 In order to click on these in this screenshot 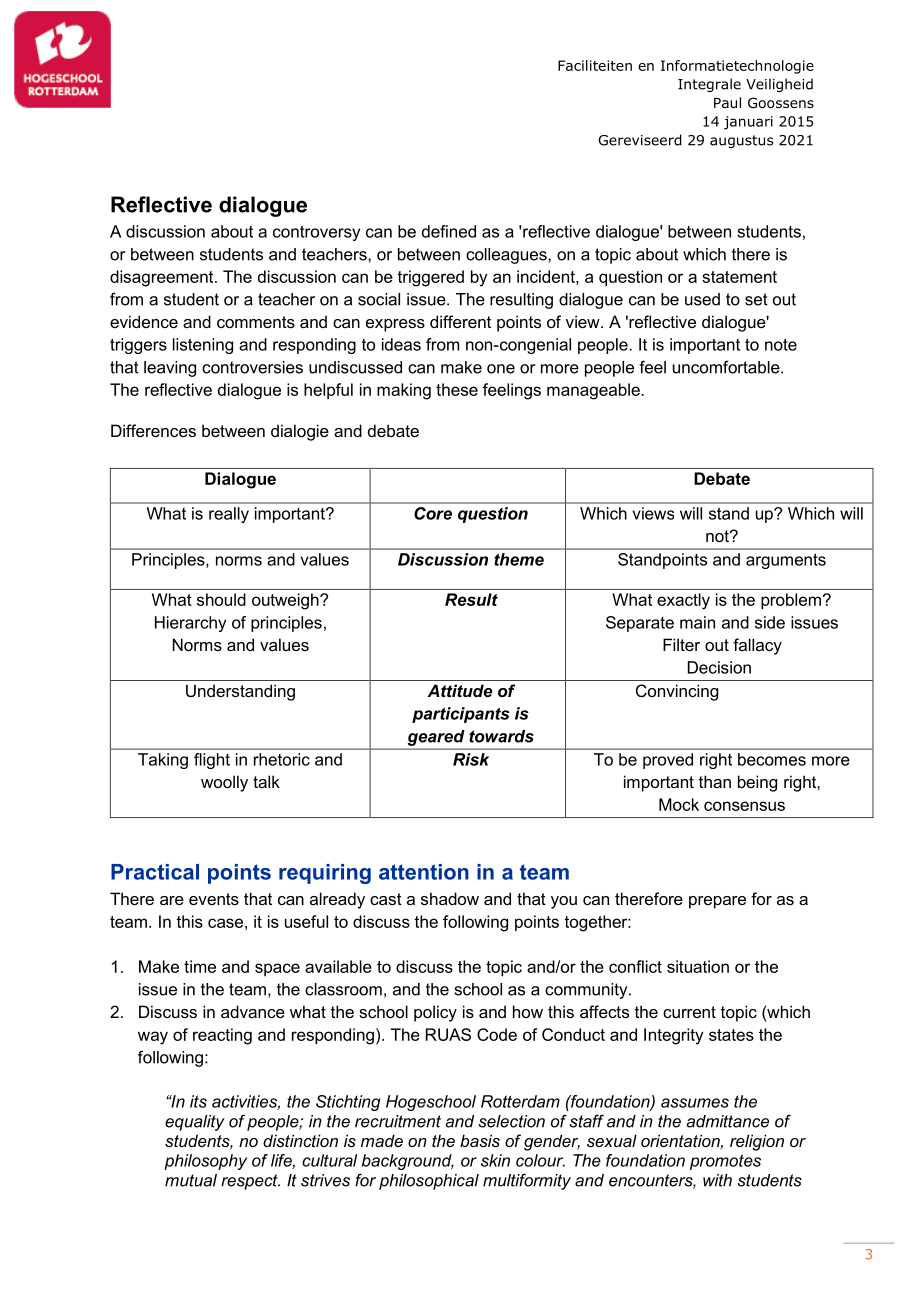, I will do `click(457, 389)`.
